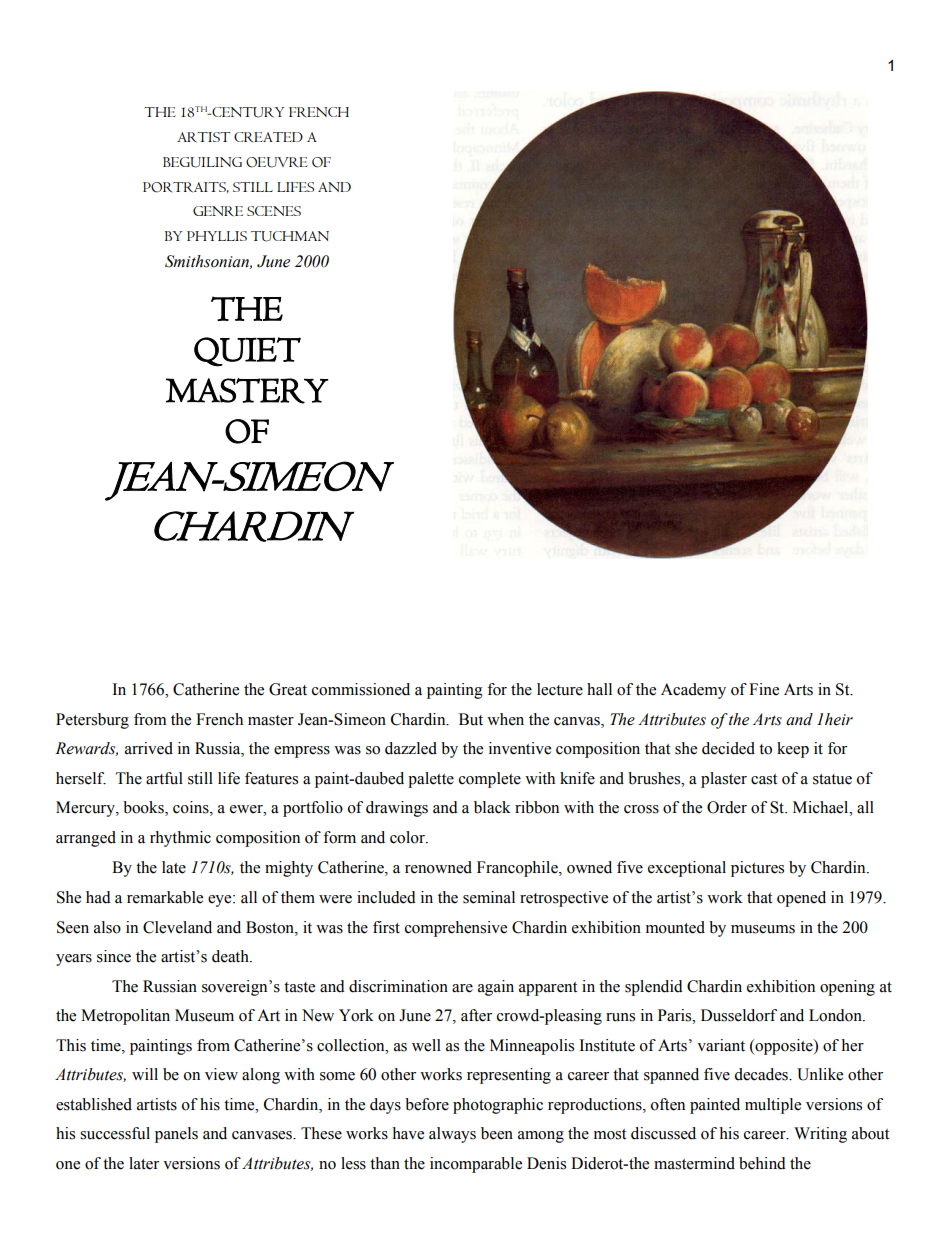  I want to click on panels, so click(176, 1135).
